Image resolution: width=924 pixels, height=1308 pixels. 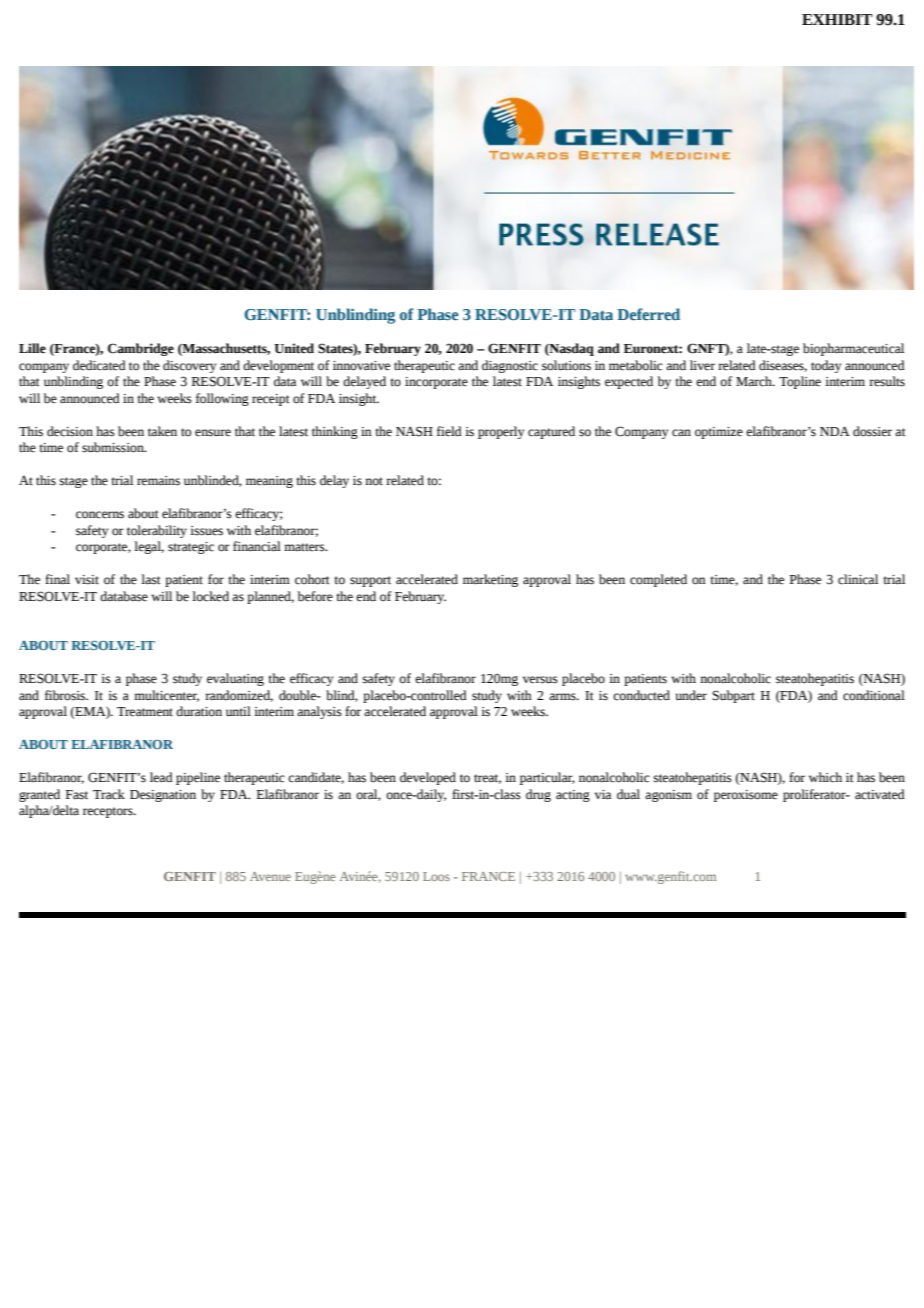 I want to click on receptors, so click(x=109, y=812).
